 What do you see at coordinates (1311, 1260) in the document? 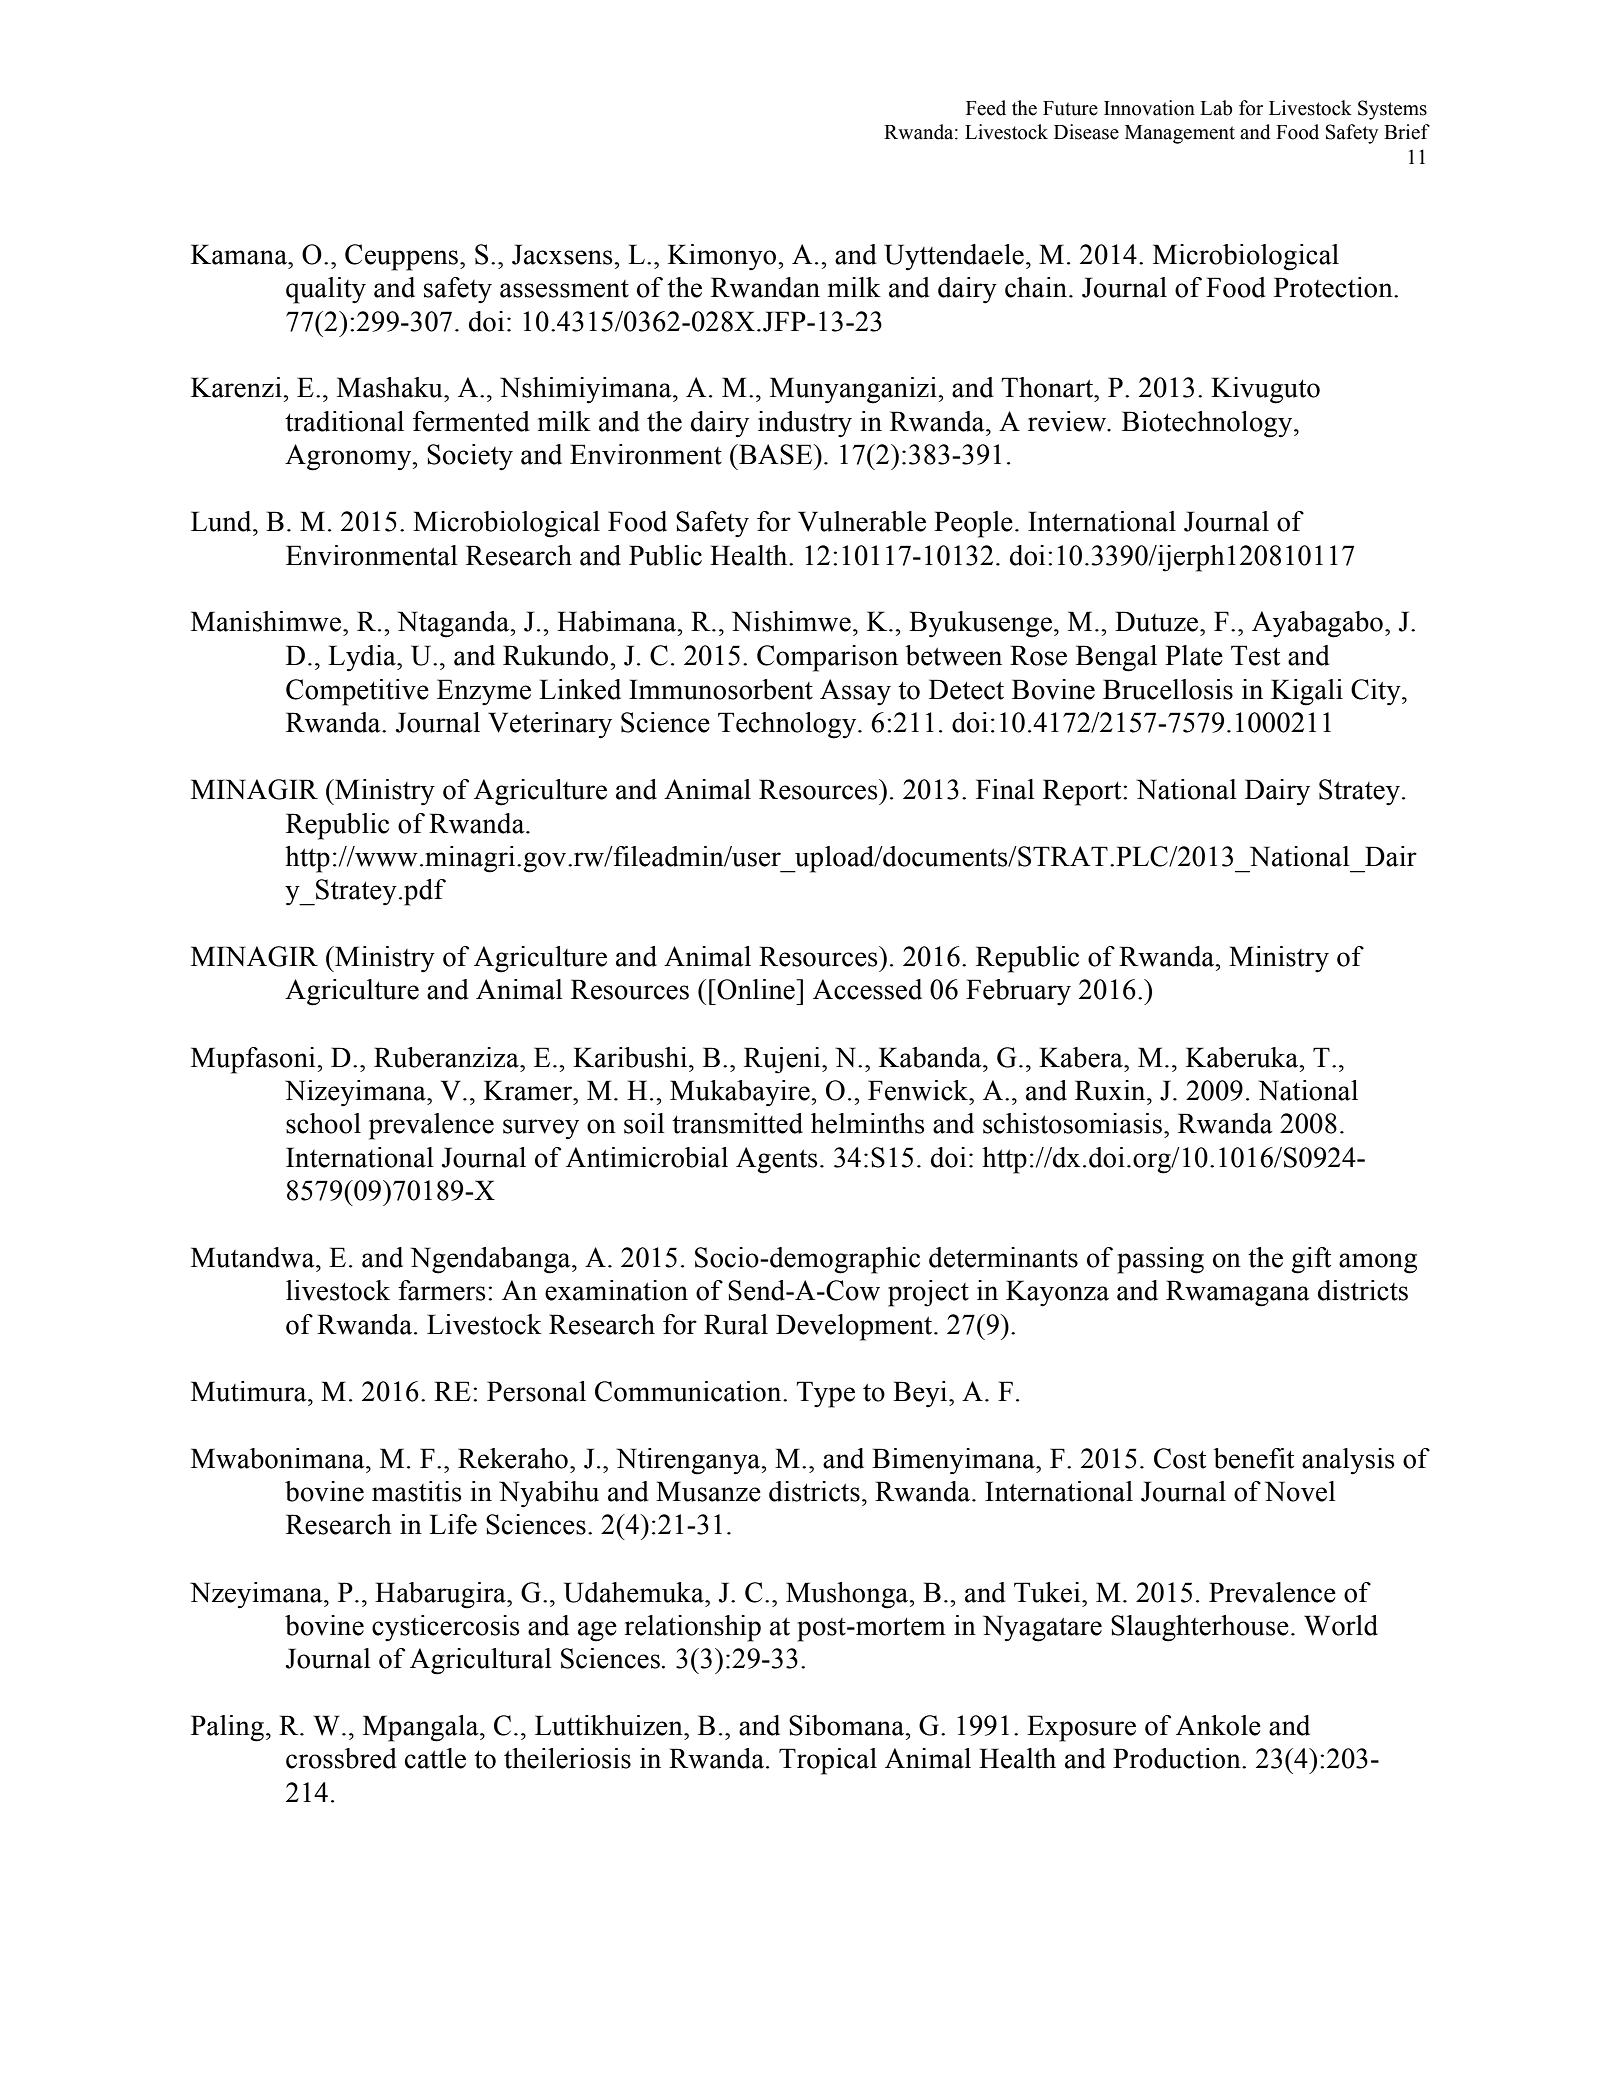
I see `gift` at bounding box center [1311, 1260].
